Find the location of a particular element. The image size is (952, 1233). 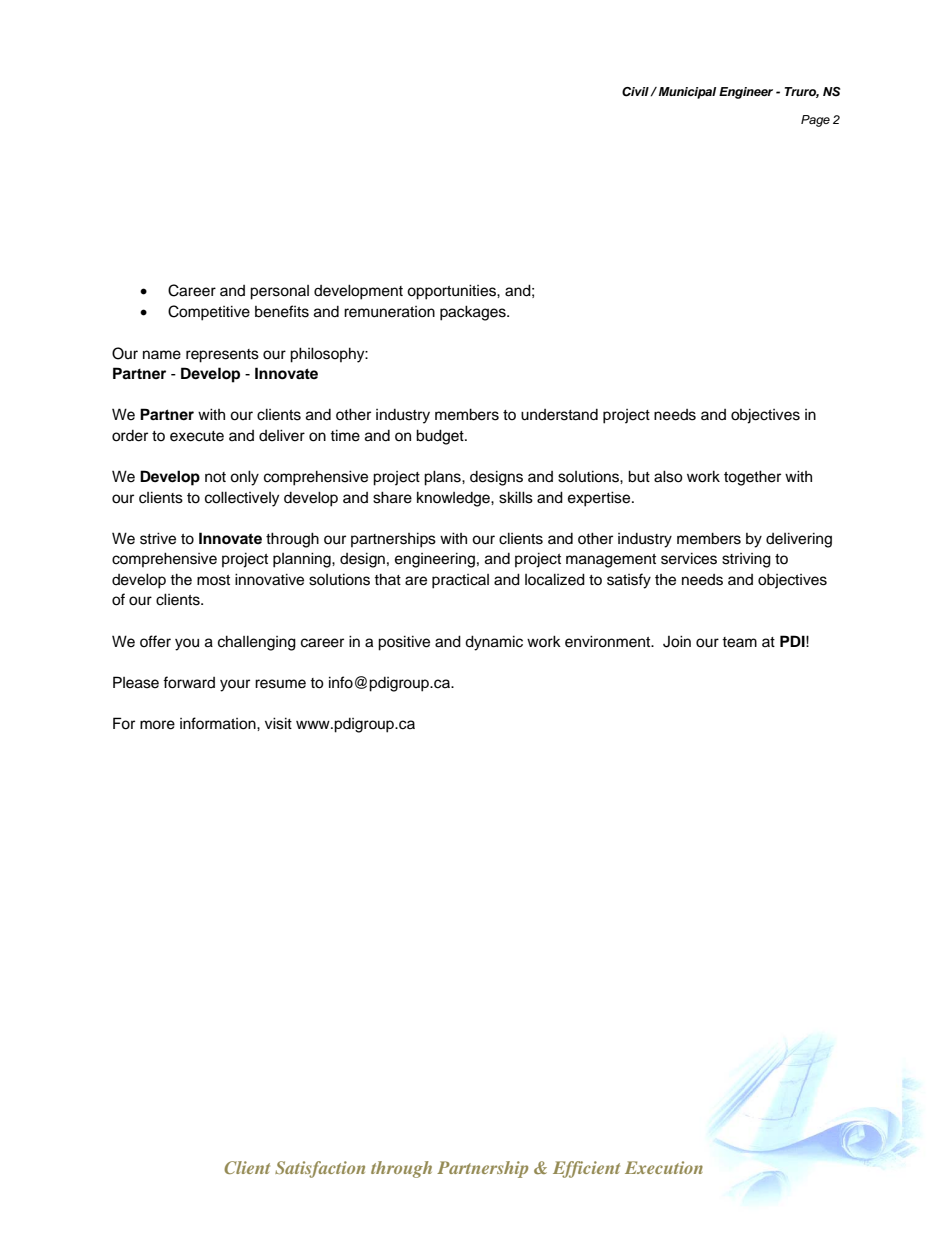

dynamic is located at coordinates (494, 643).
